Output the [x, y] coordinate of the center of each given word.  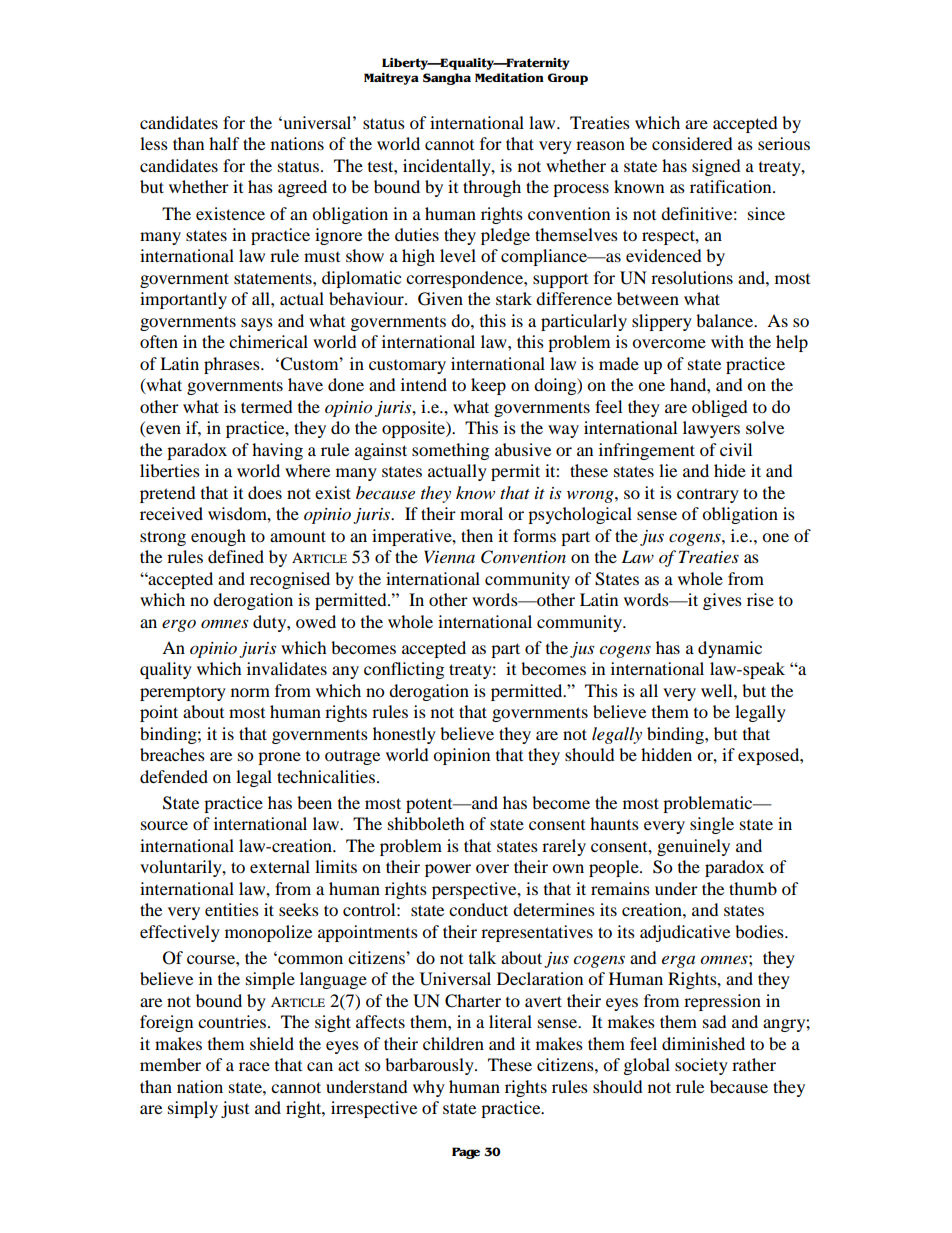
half [224, 143]
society [701, 1066]
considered [692, 143]
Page [466, 1153]
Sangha [447, 79]
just [235, 1109]
